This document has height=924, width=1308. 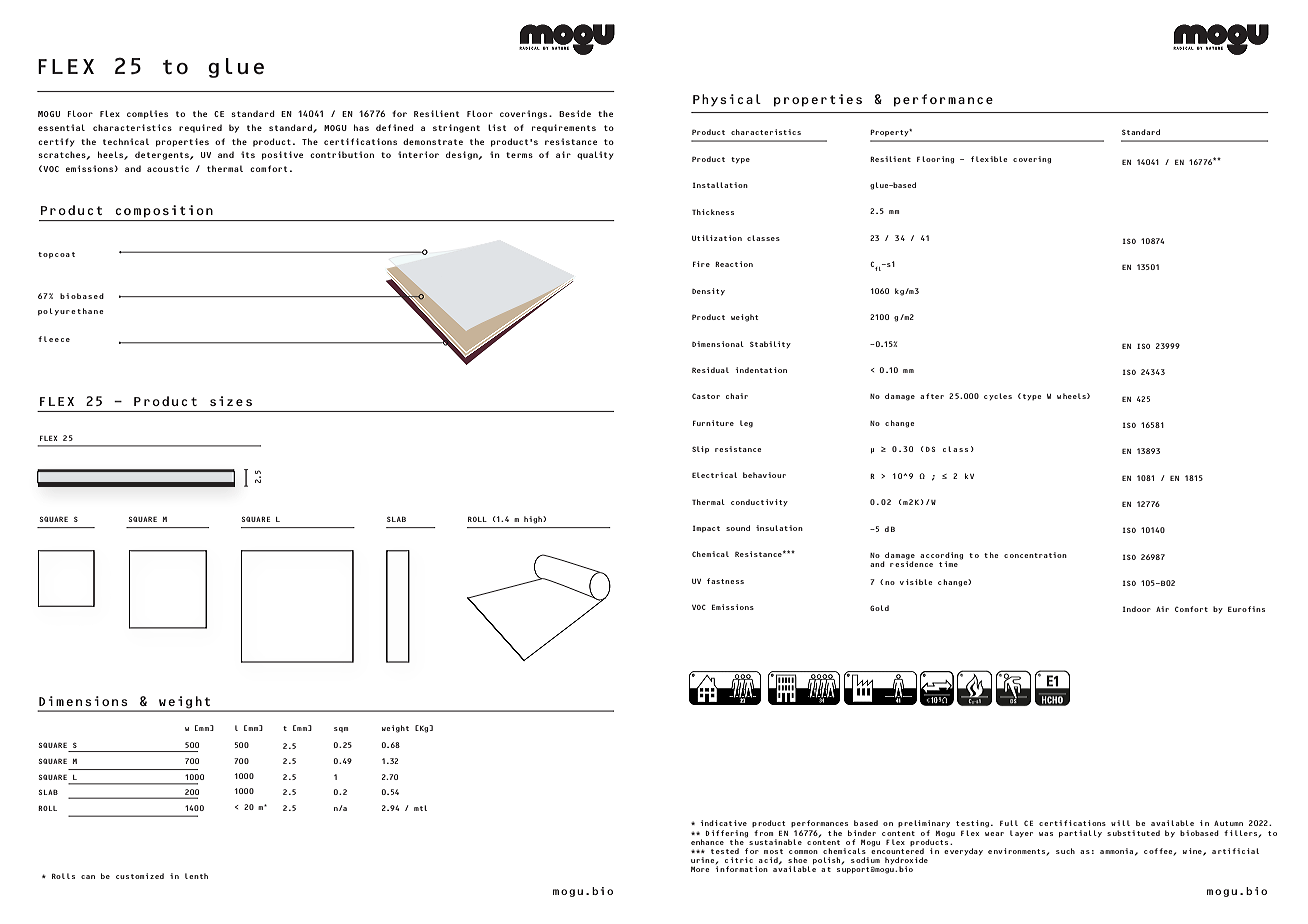 What do you see at coordinates (727, 100) in the document?
I see `Physical` at bounding box center [727, 100].
